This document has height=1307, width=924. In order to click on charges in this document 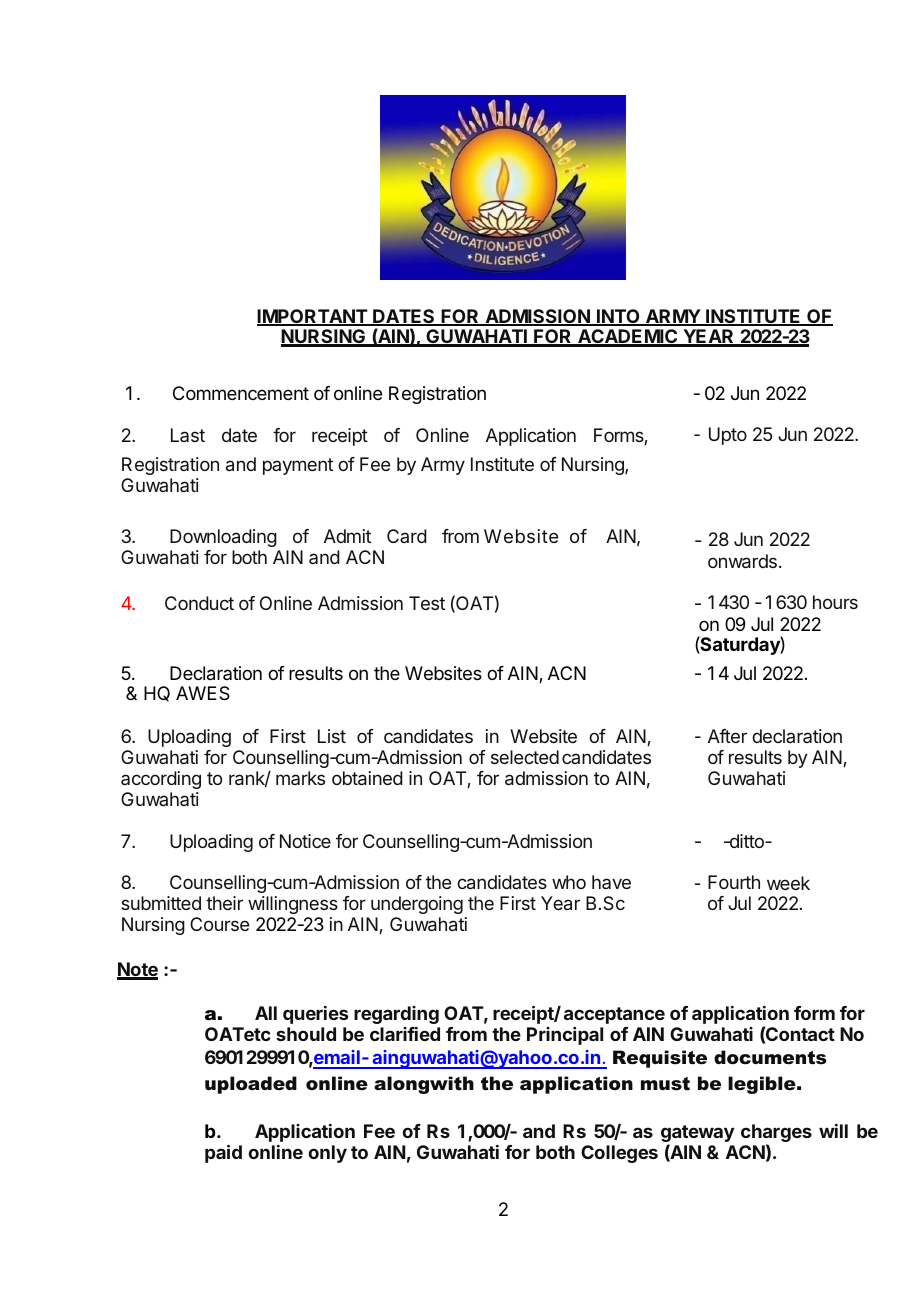, I will do `click(776, 1134)`.
